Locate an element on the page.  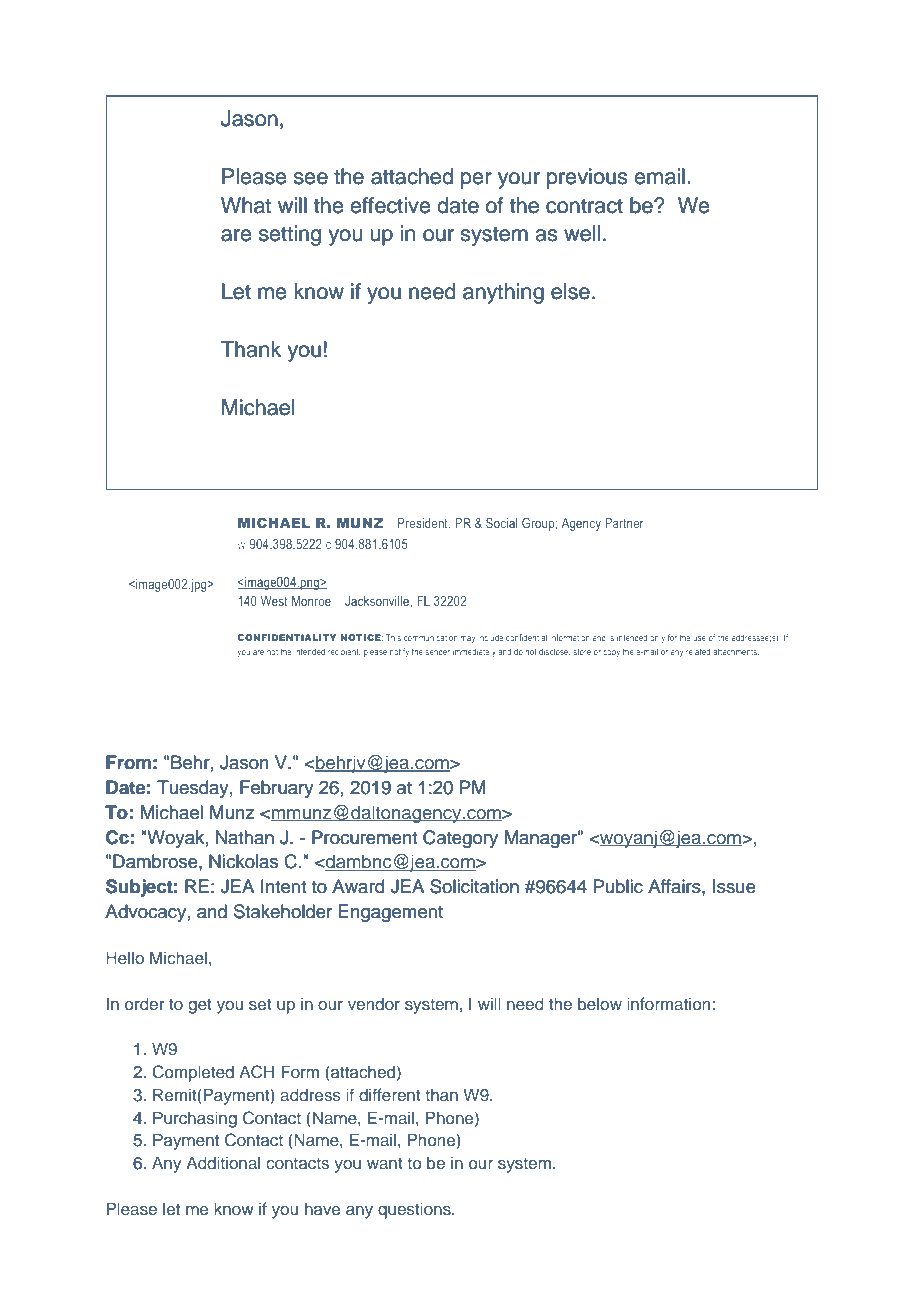
contract is located at coordinates (584, 206).
